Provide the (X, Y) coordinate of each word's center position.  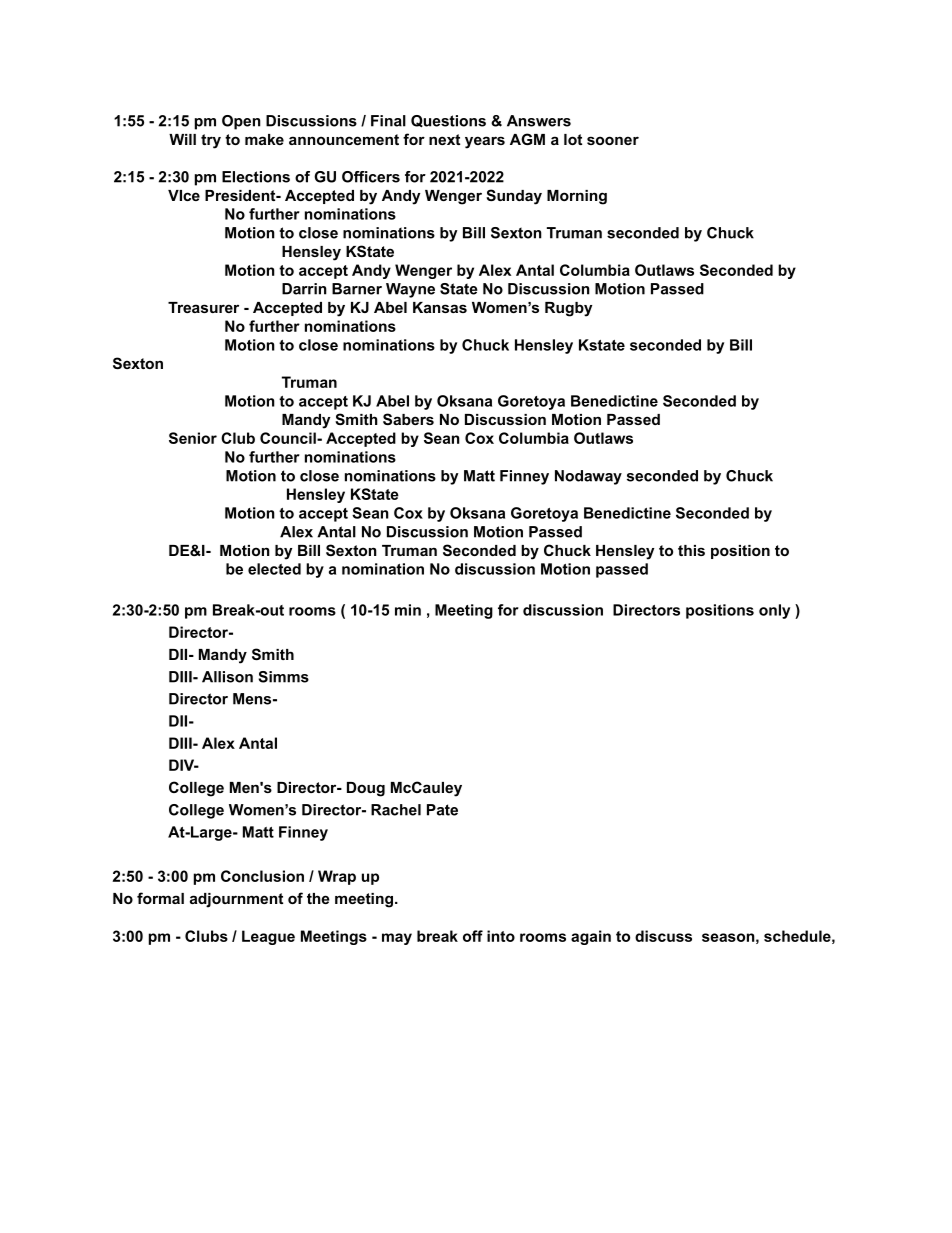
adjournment (236, 900)
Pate (442, 810)
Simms (283, 677)
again (591, 937)
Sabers (408, 419)
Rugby (568, 309)
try (211, 141)
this (691, 550)
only (774, 611)
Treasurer (203, 307)
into (501, 936)
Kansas (440, 307)
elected (274, 569)
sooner (613, 140)
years (485, 142)
